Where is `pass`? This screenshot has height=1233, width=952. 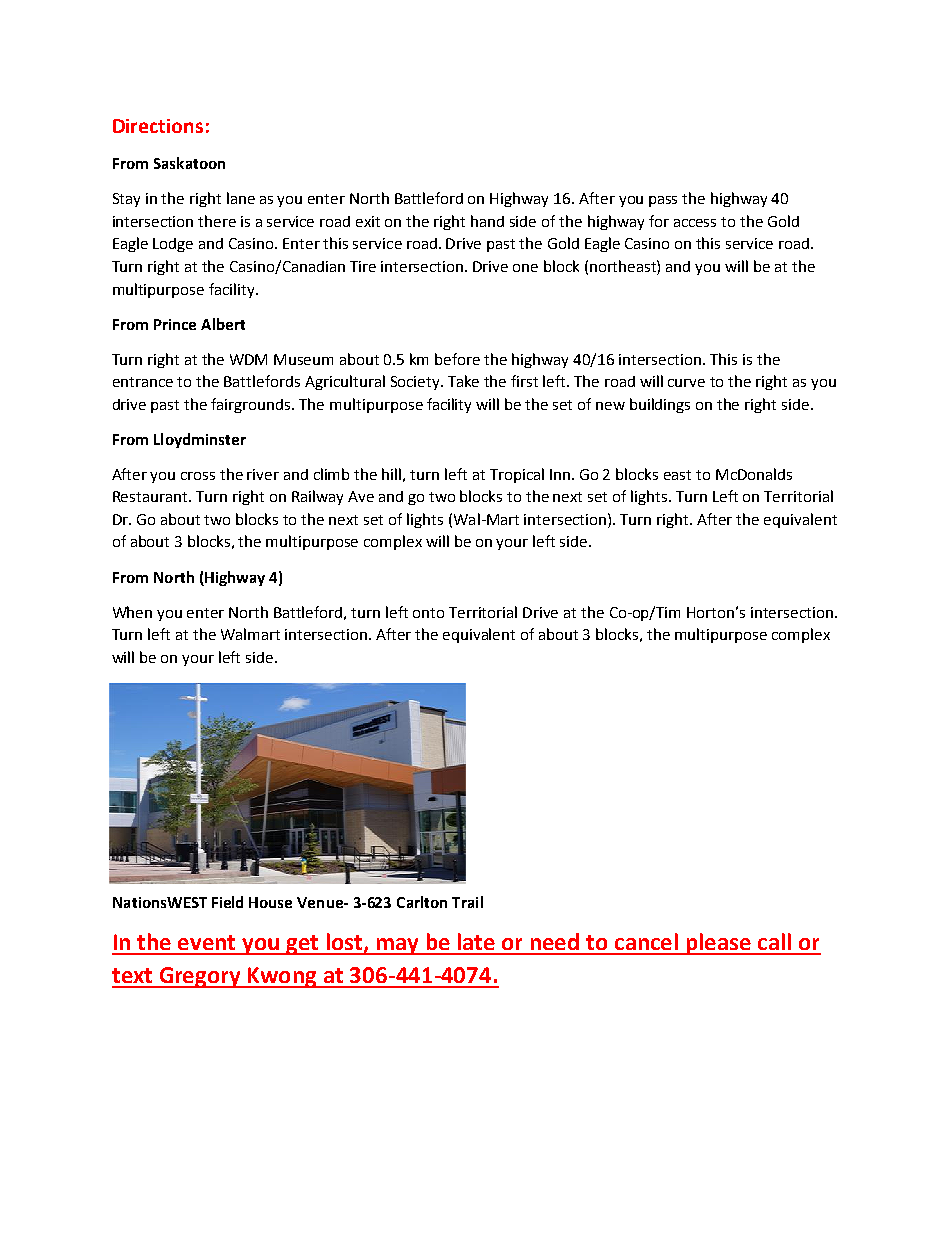 pass is located at coordinates (663, 201).
